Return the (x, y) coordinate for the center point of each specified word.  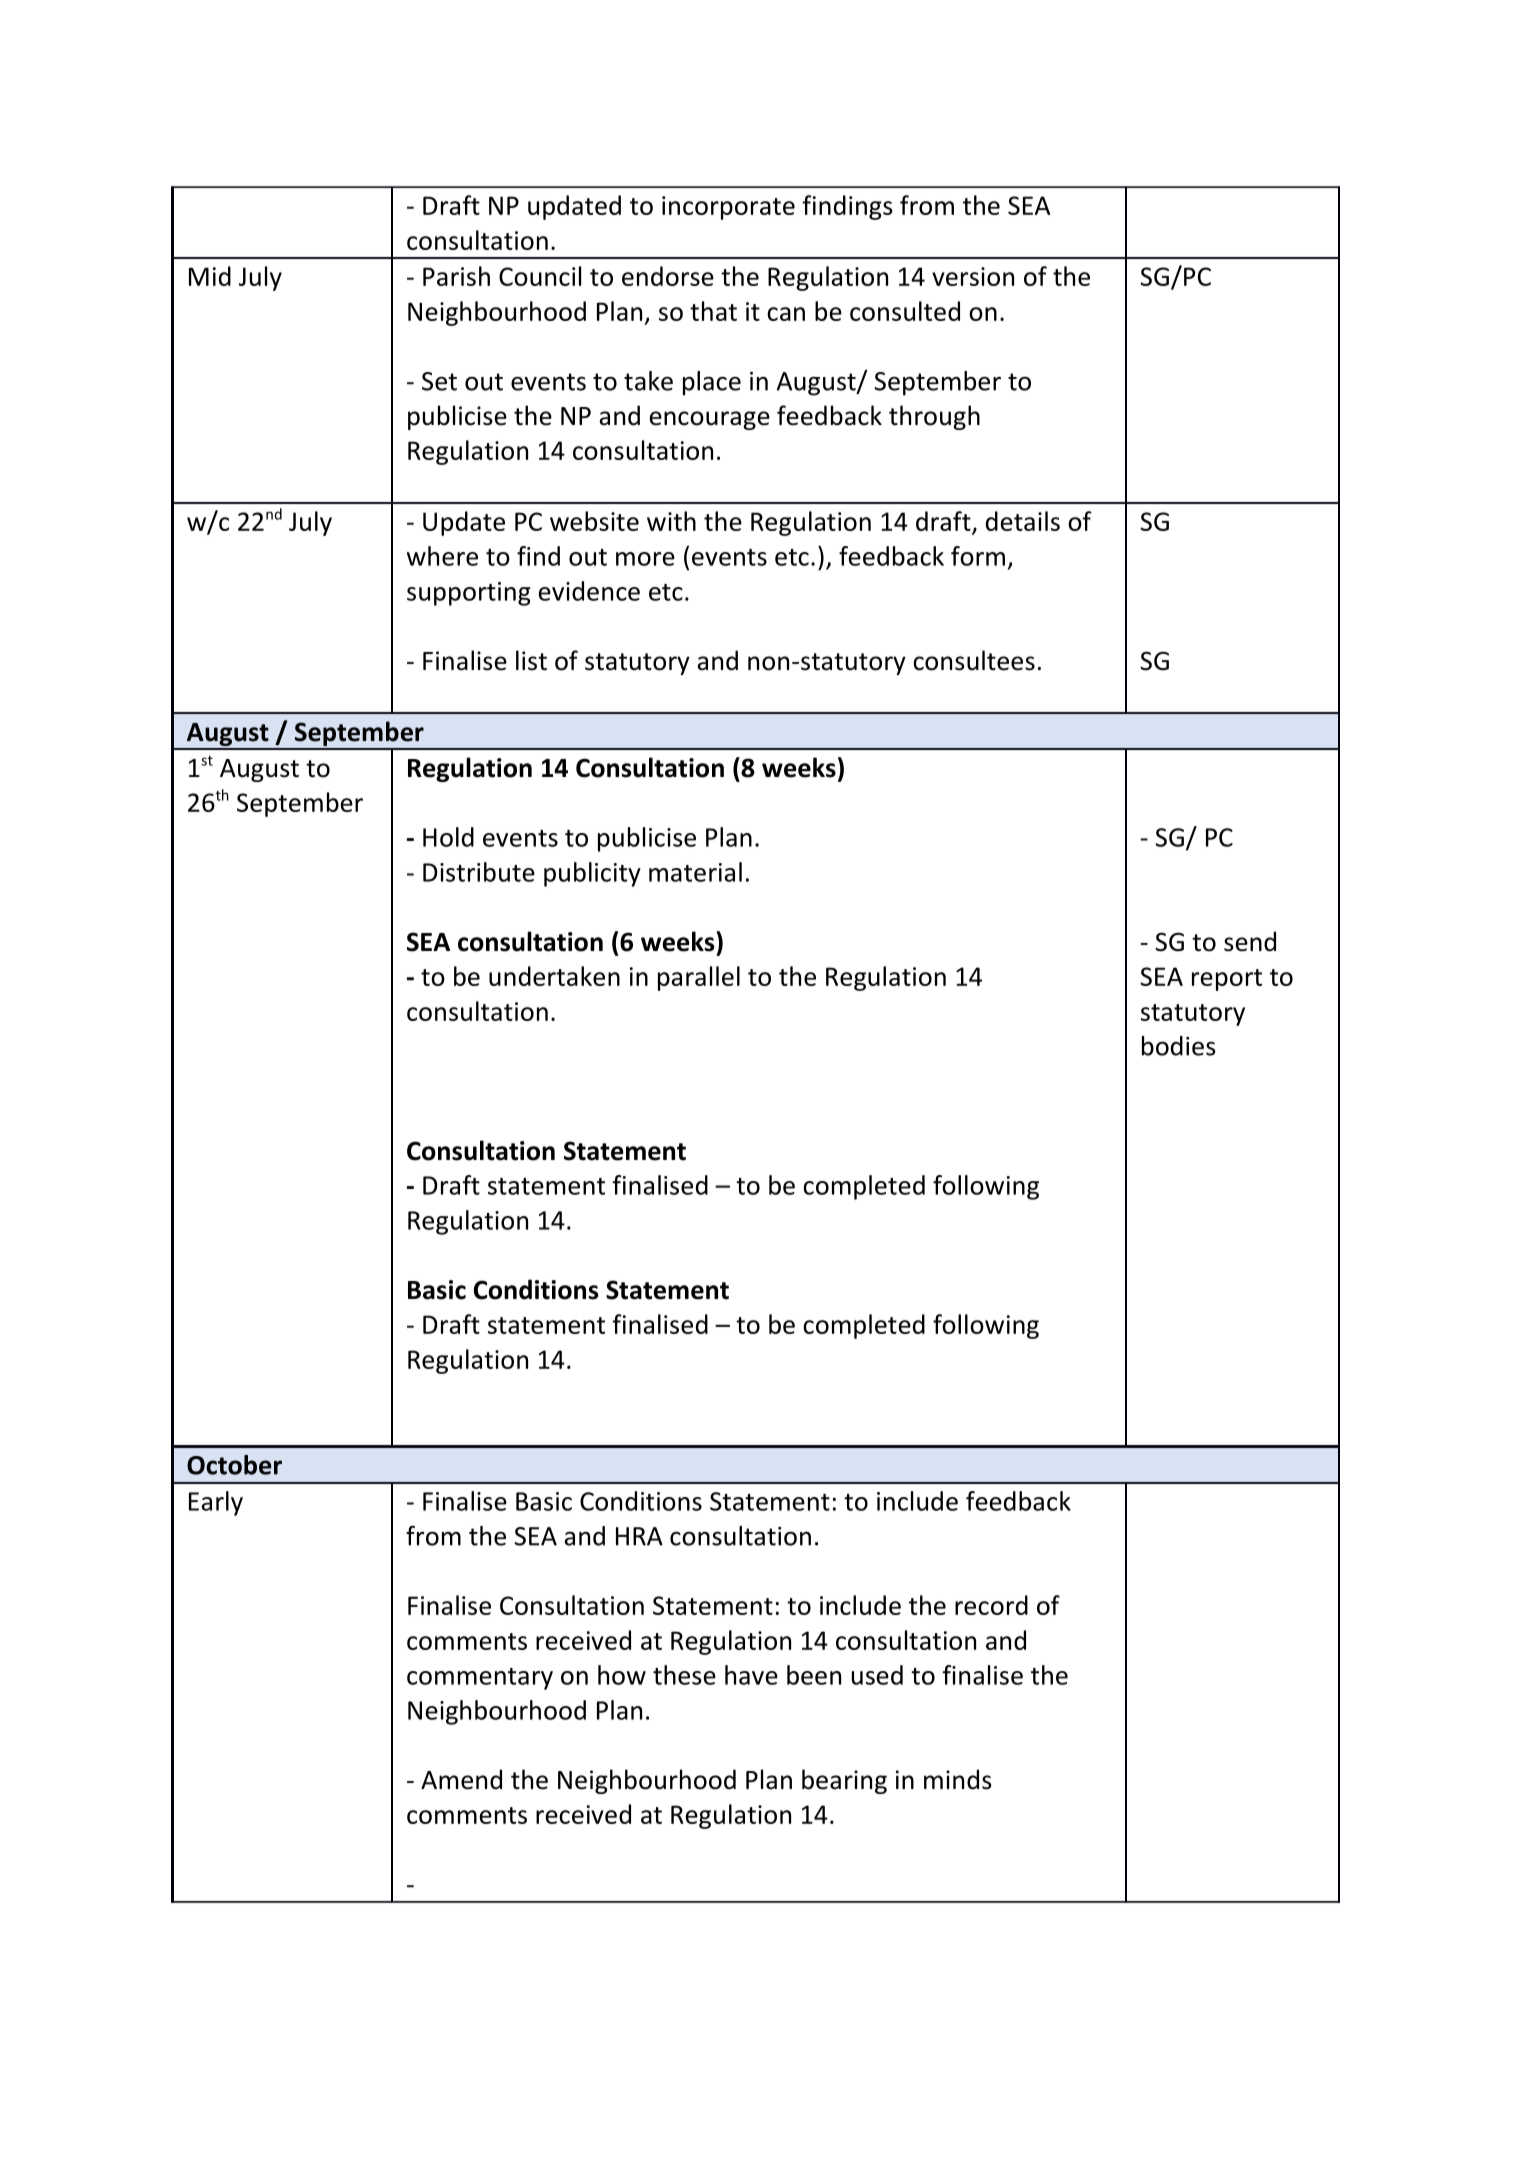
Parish (456, 276)
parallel (699, 978)
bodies (1179, 1046)
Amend (461, 1779)
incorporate (728, 208)
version (973, 276)
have (751, 1675)
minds (958, 1779)
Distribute (479, 872)
